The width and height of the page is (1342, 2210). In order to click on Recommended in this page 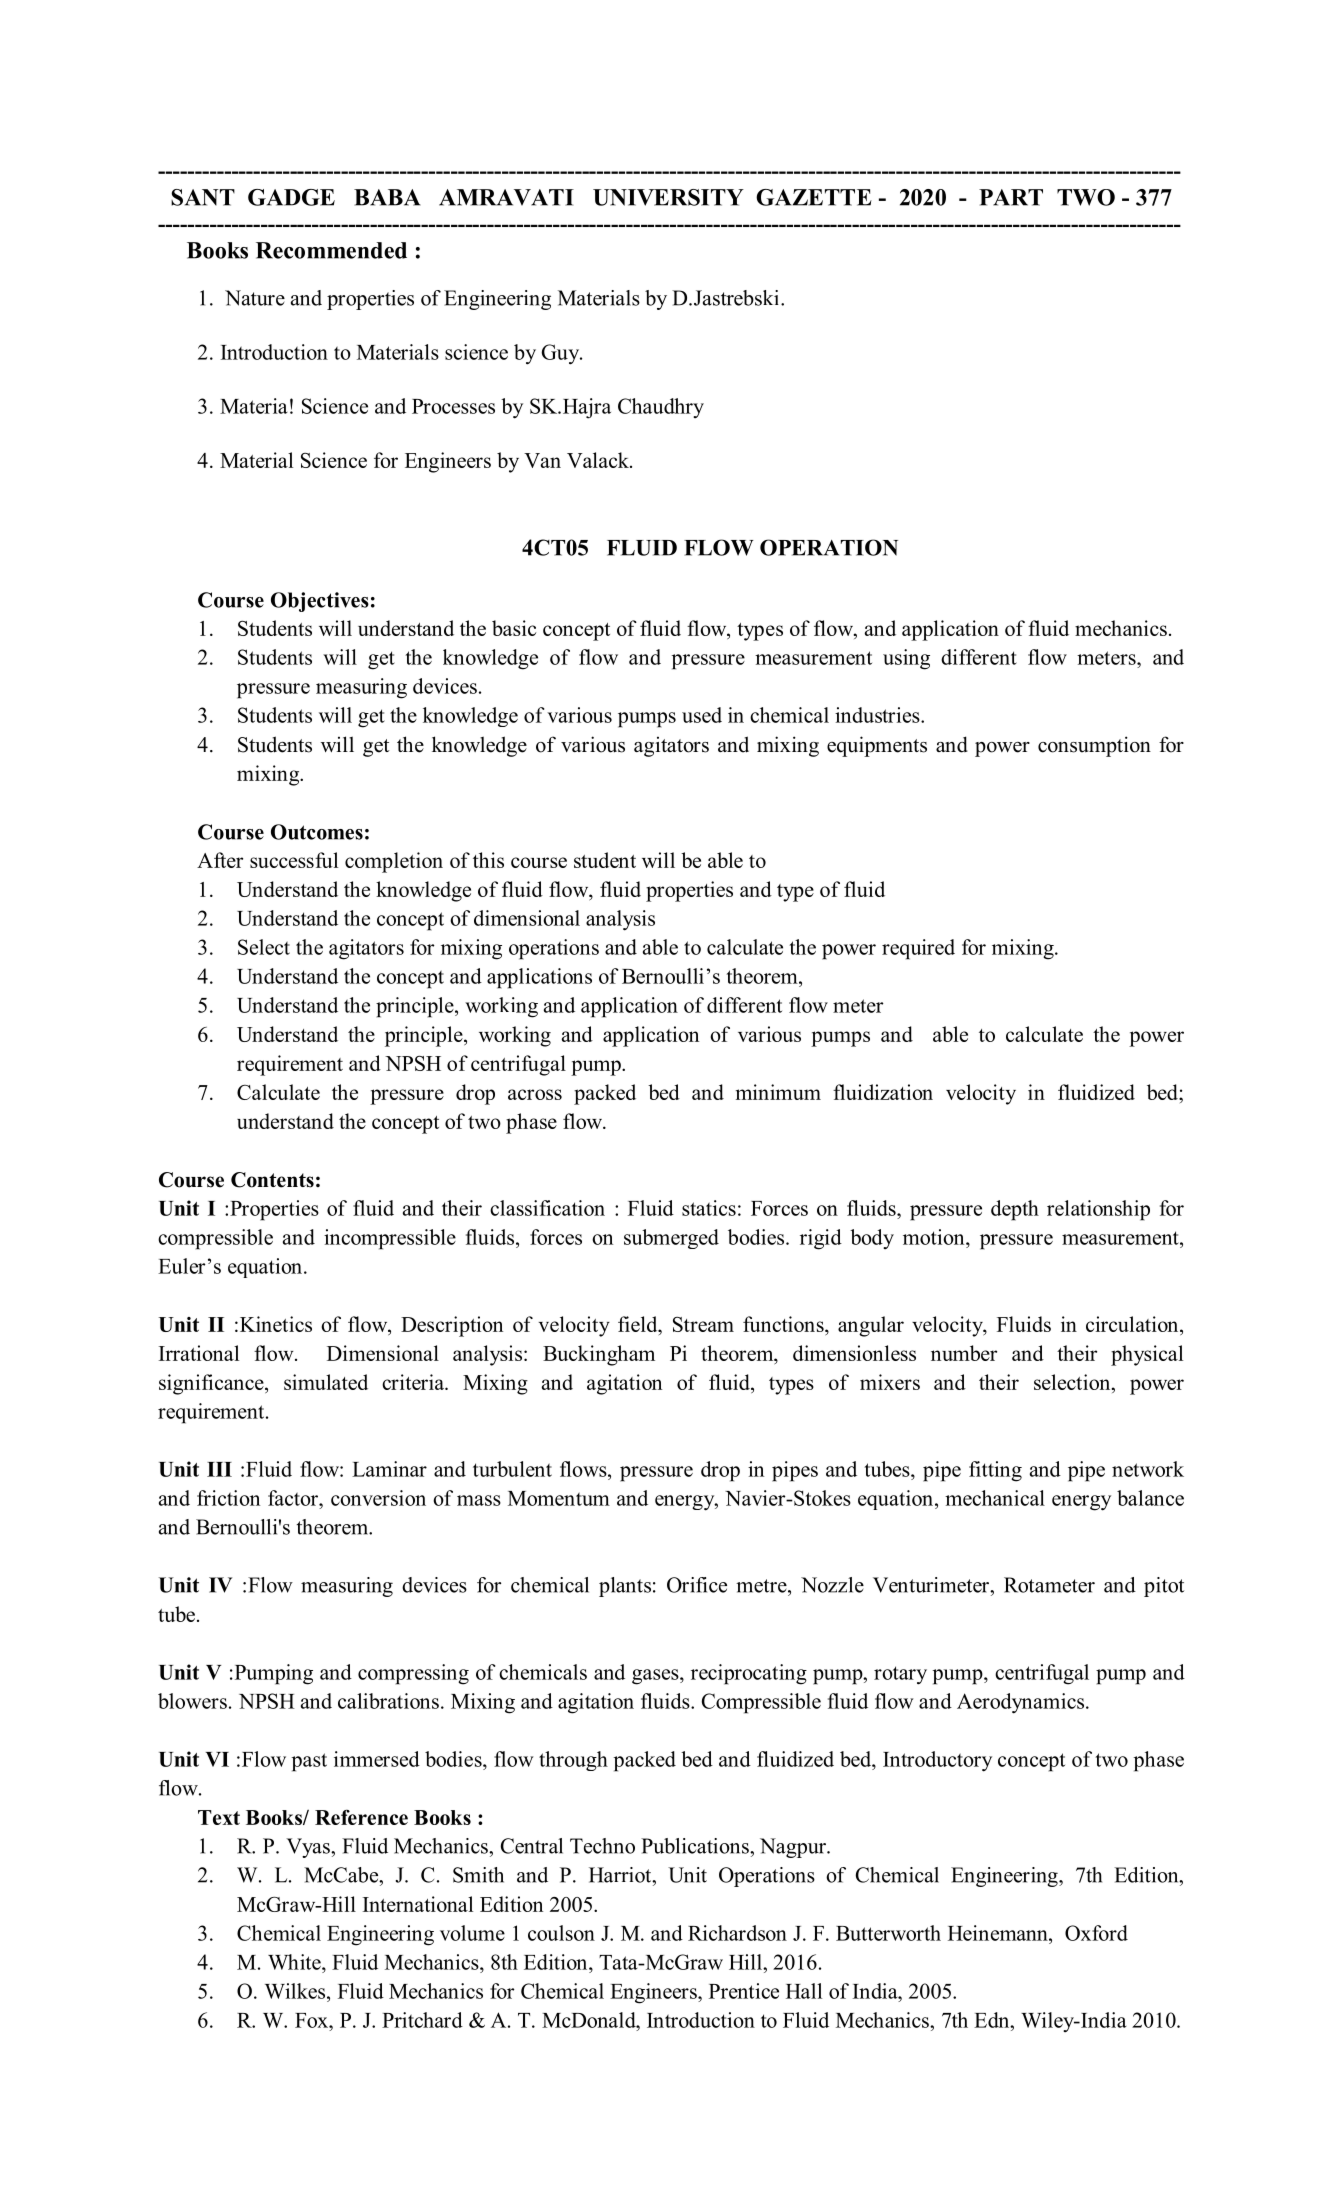, I will do `click(331, 250)`.
